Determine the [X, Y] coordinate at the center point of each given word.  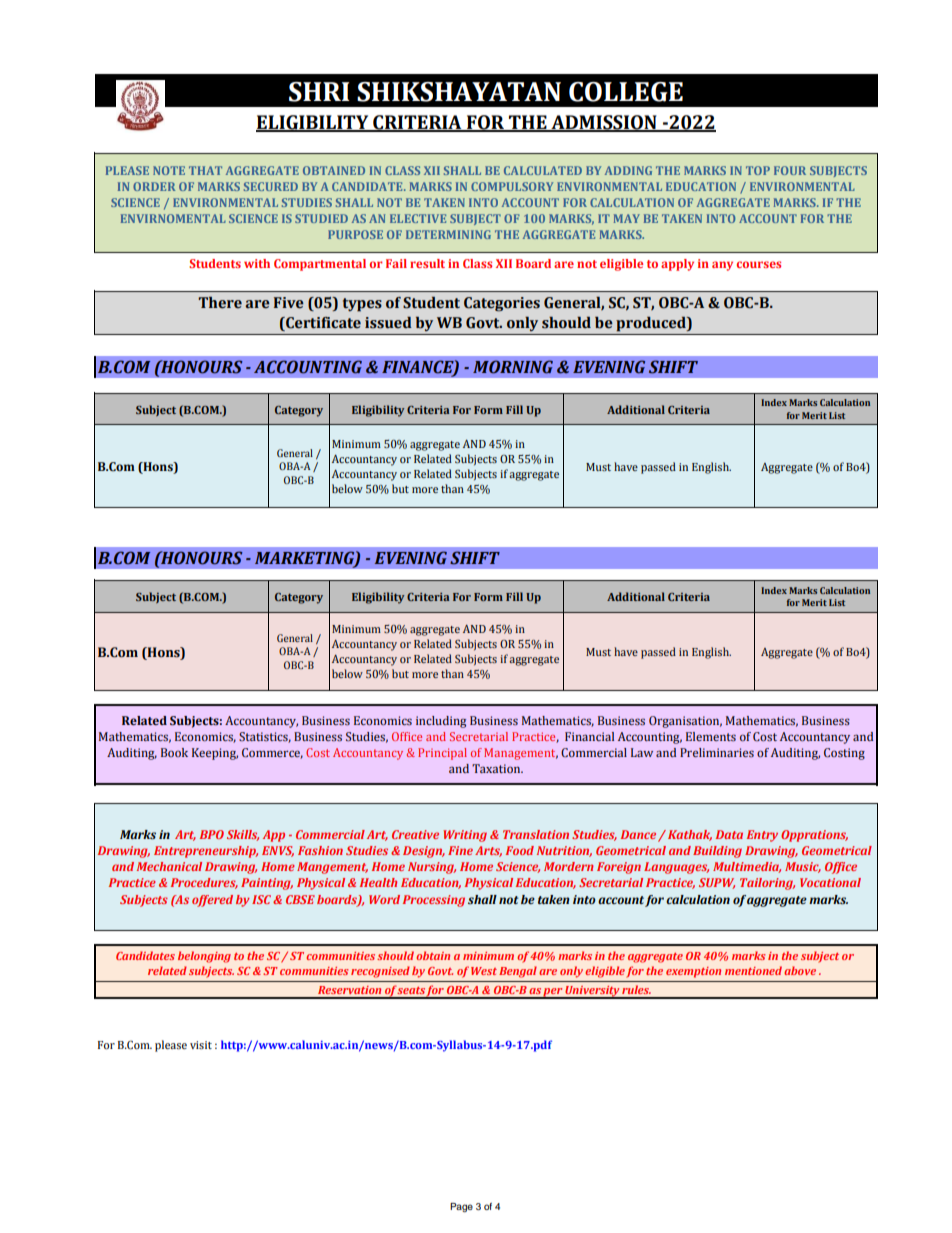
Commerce [272, 753]
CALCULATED [543, 170]
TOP [758, 170]
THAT [205, 170]
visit [201, 1045]
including [441, 722]
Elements [711, 736]
